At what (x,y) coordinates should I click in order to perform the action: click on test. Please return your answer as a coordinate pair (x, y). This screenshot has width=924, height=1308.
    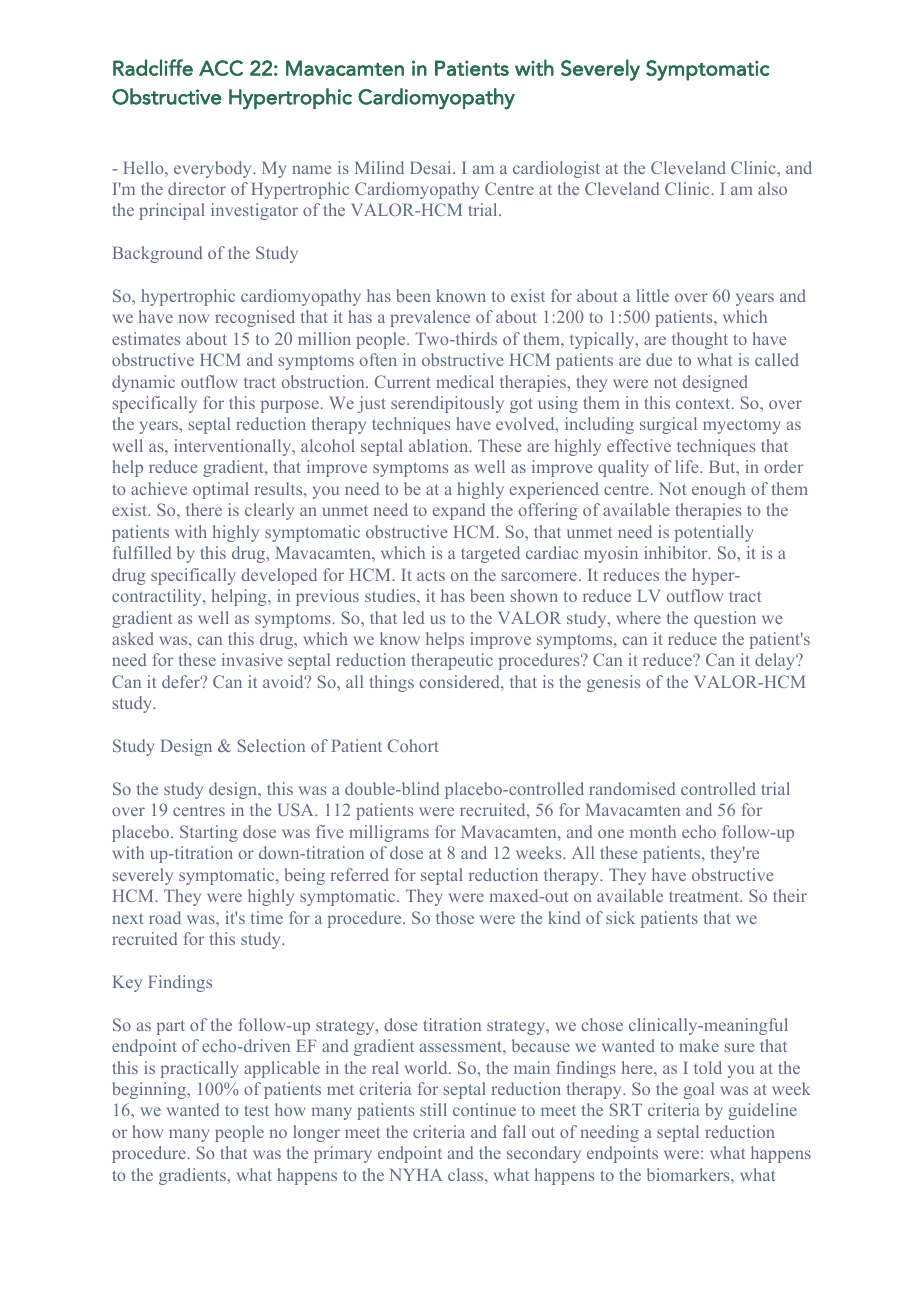
    Looking at the image, I should click on (256, 1110).
